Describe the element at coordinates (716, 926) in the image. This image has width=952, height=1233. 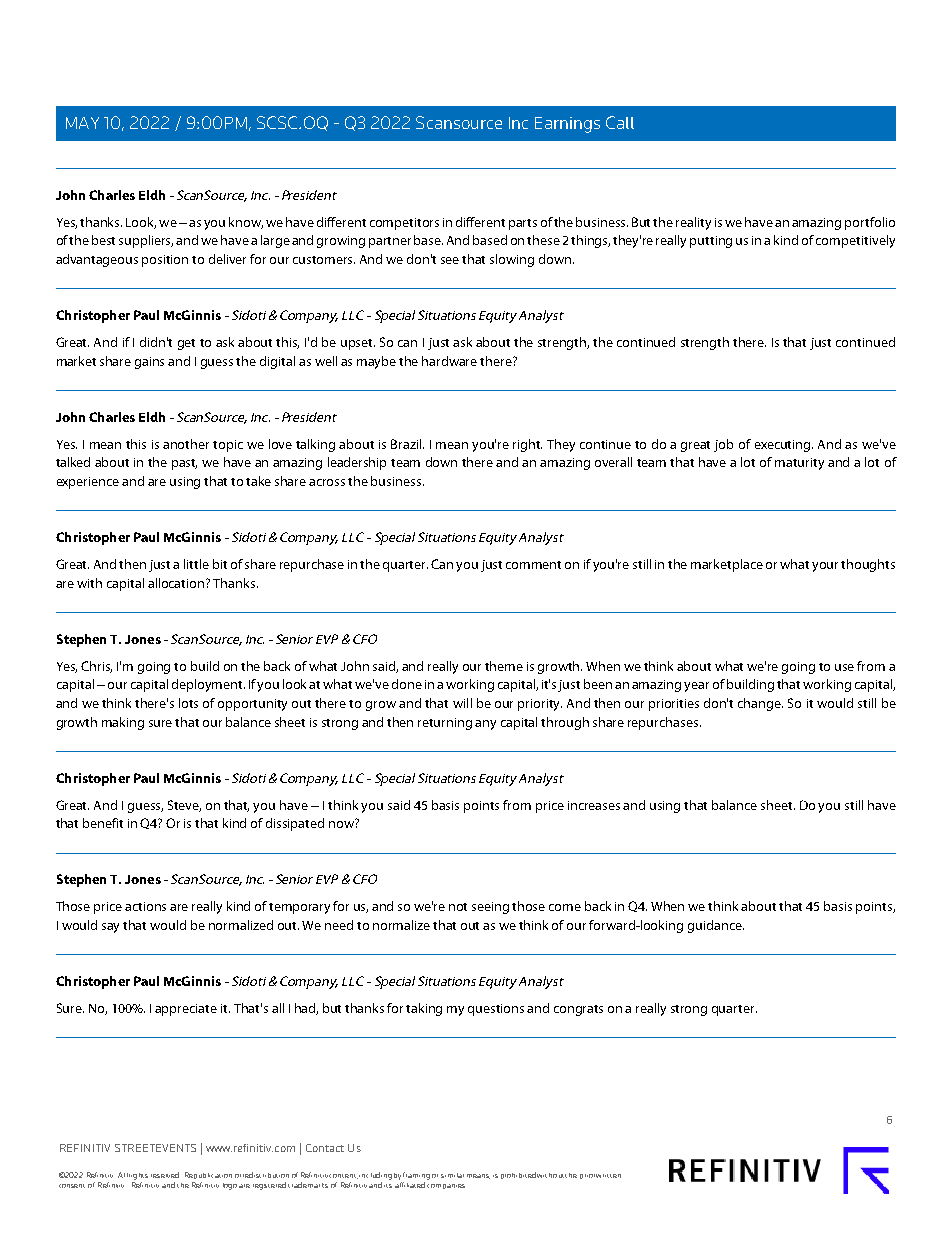
I see `guidance` at that location.
